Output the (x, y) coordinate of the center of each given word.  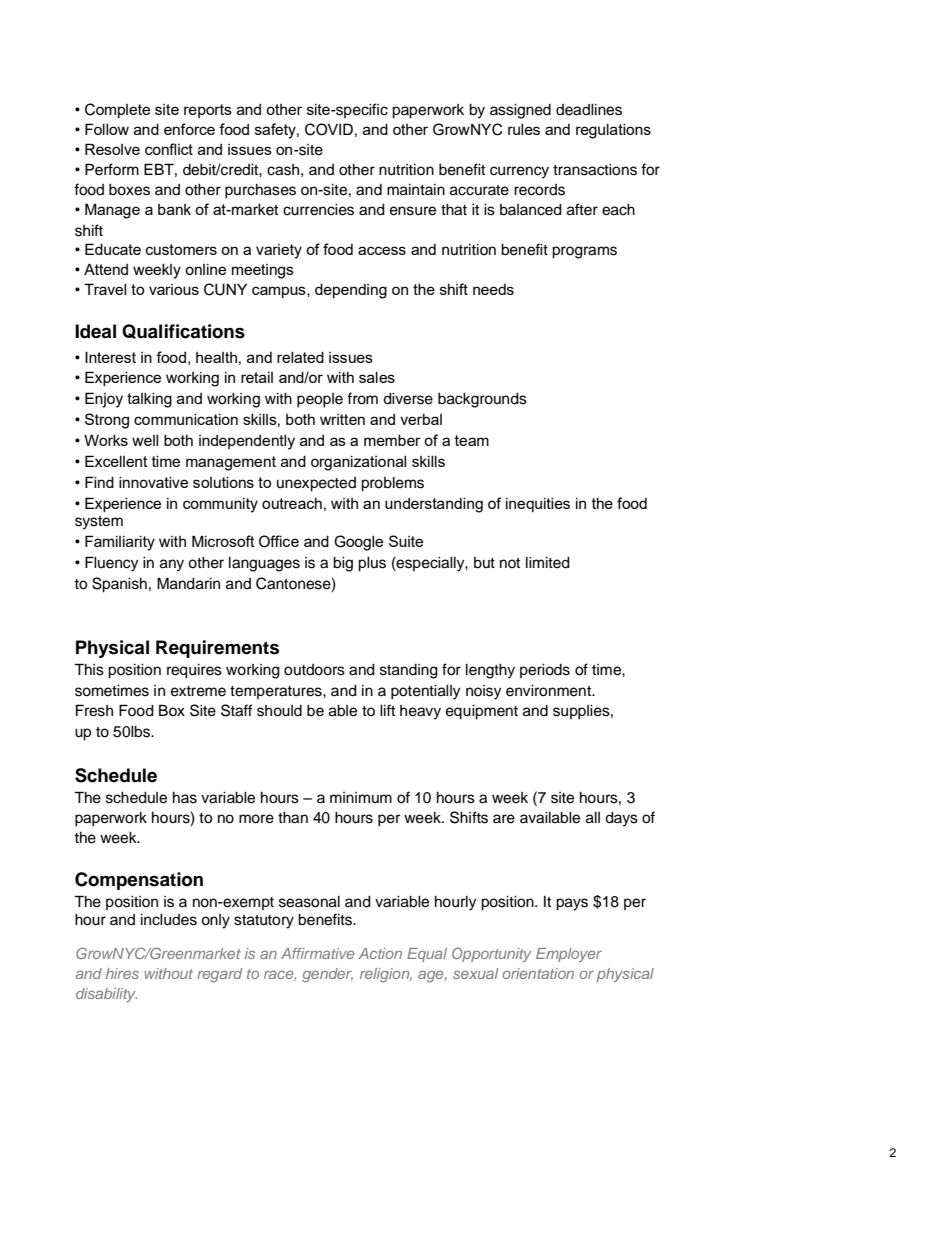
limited (548, 563)
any (172, 565)
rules (524, 129)
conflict (169, 149)
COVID (329, 129)
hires (122, 973)
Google (358, 543)
